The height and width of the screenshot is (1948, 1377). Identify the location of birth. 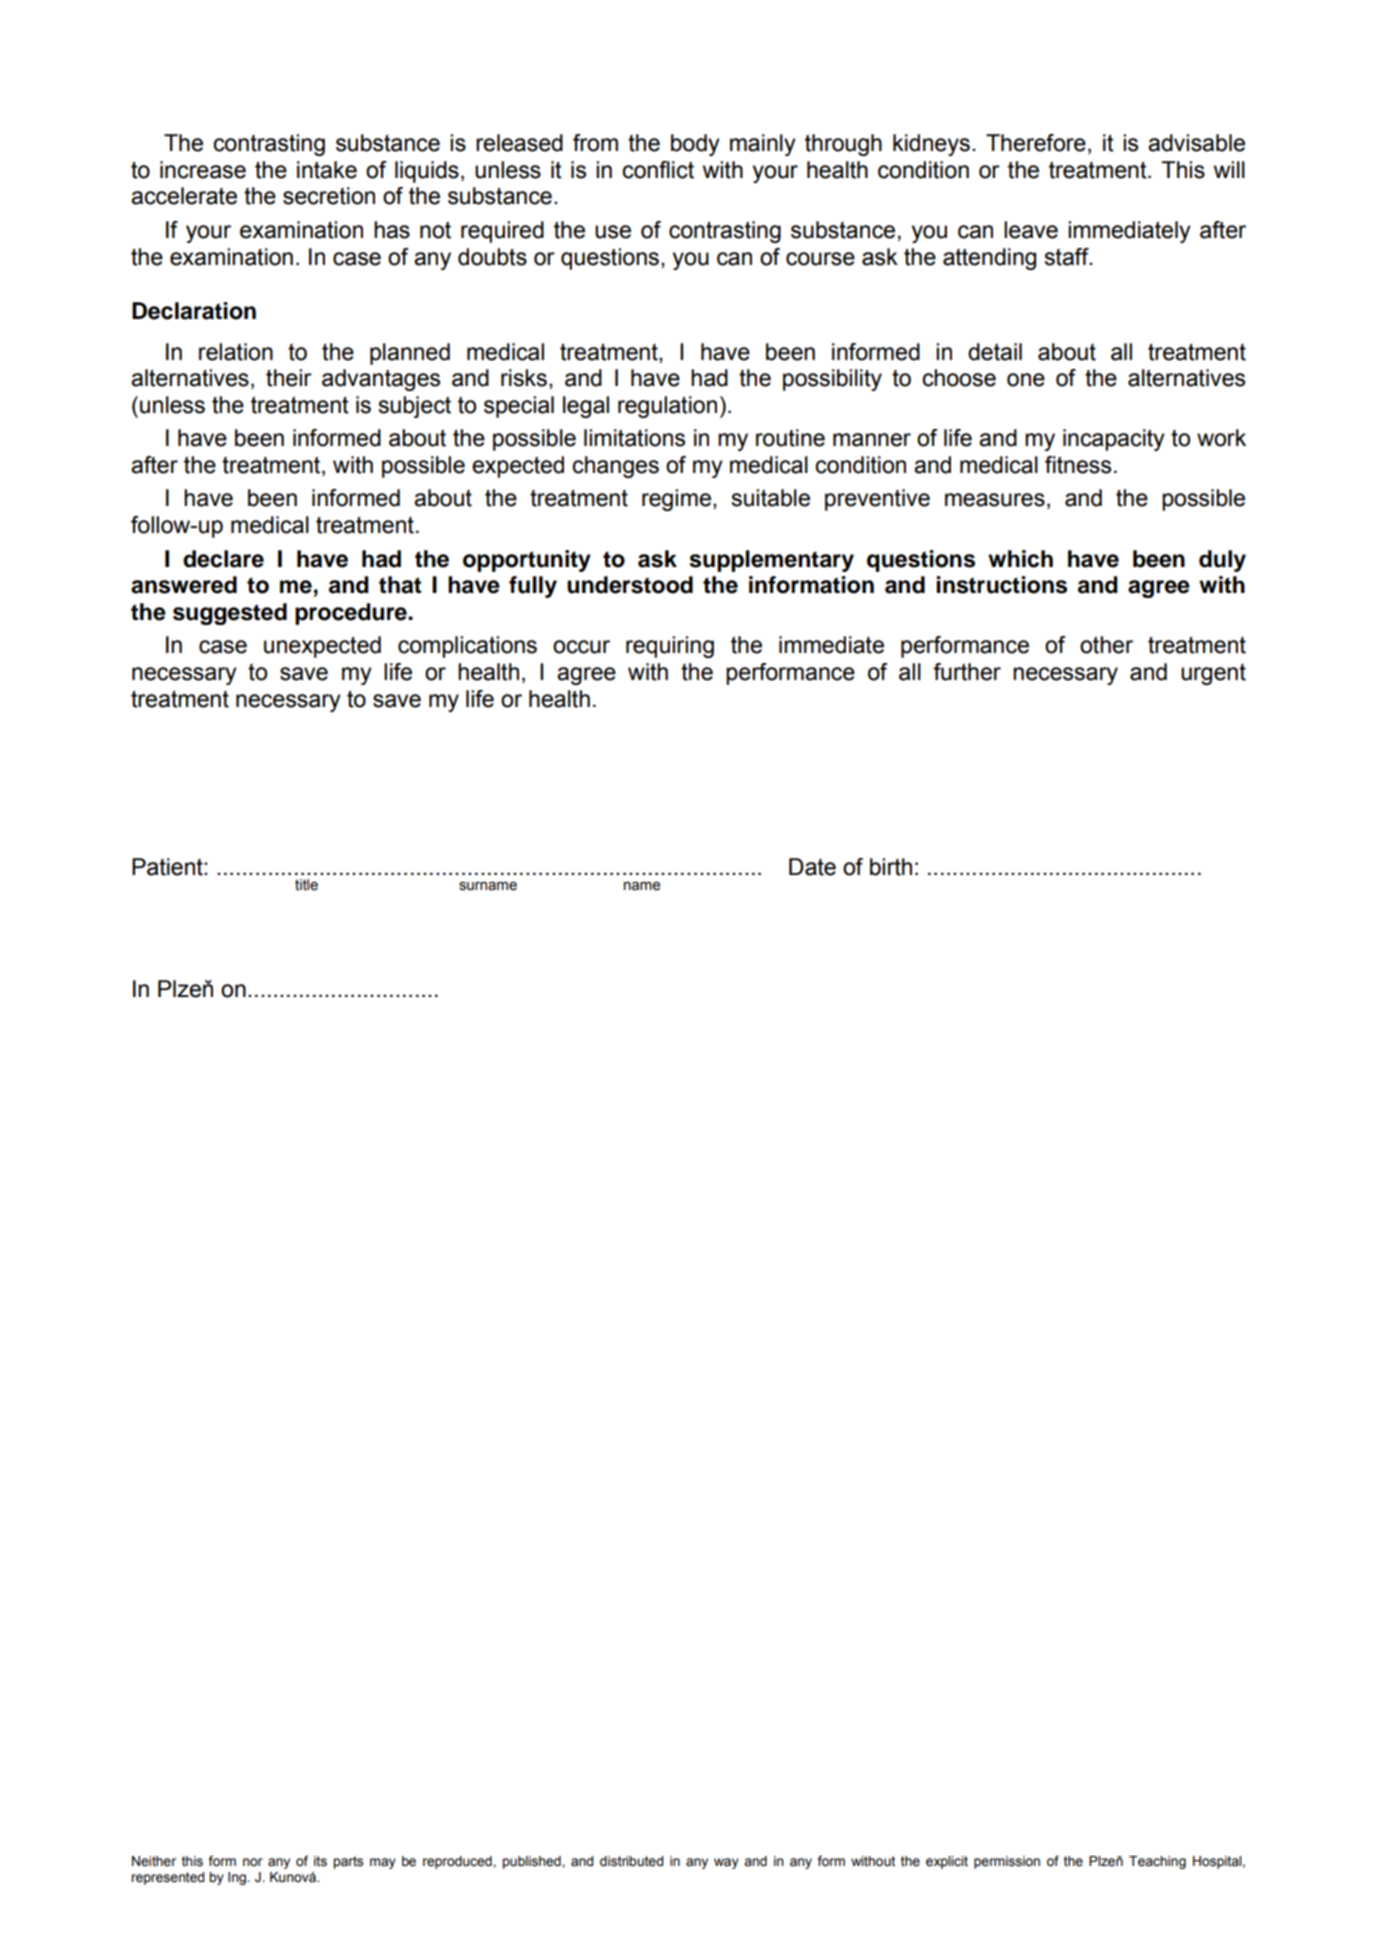
(891, 867).
